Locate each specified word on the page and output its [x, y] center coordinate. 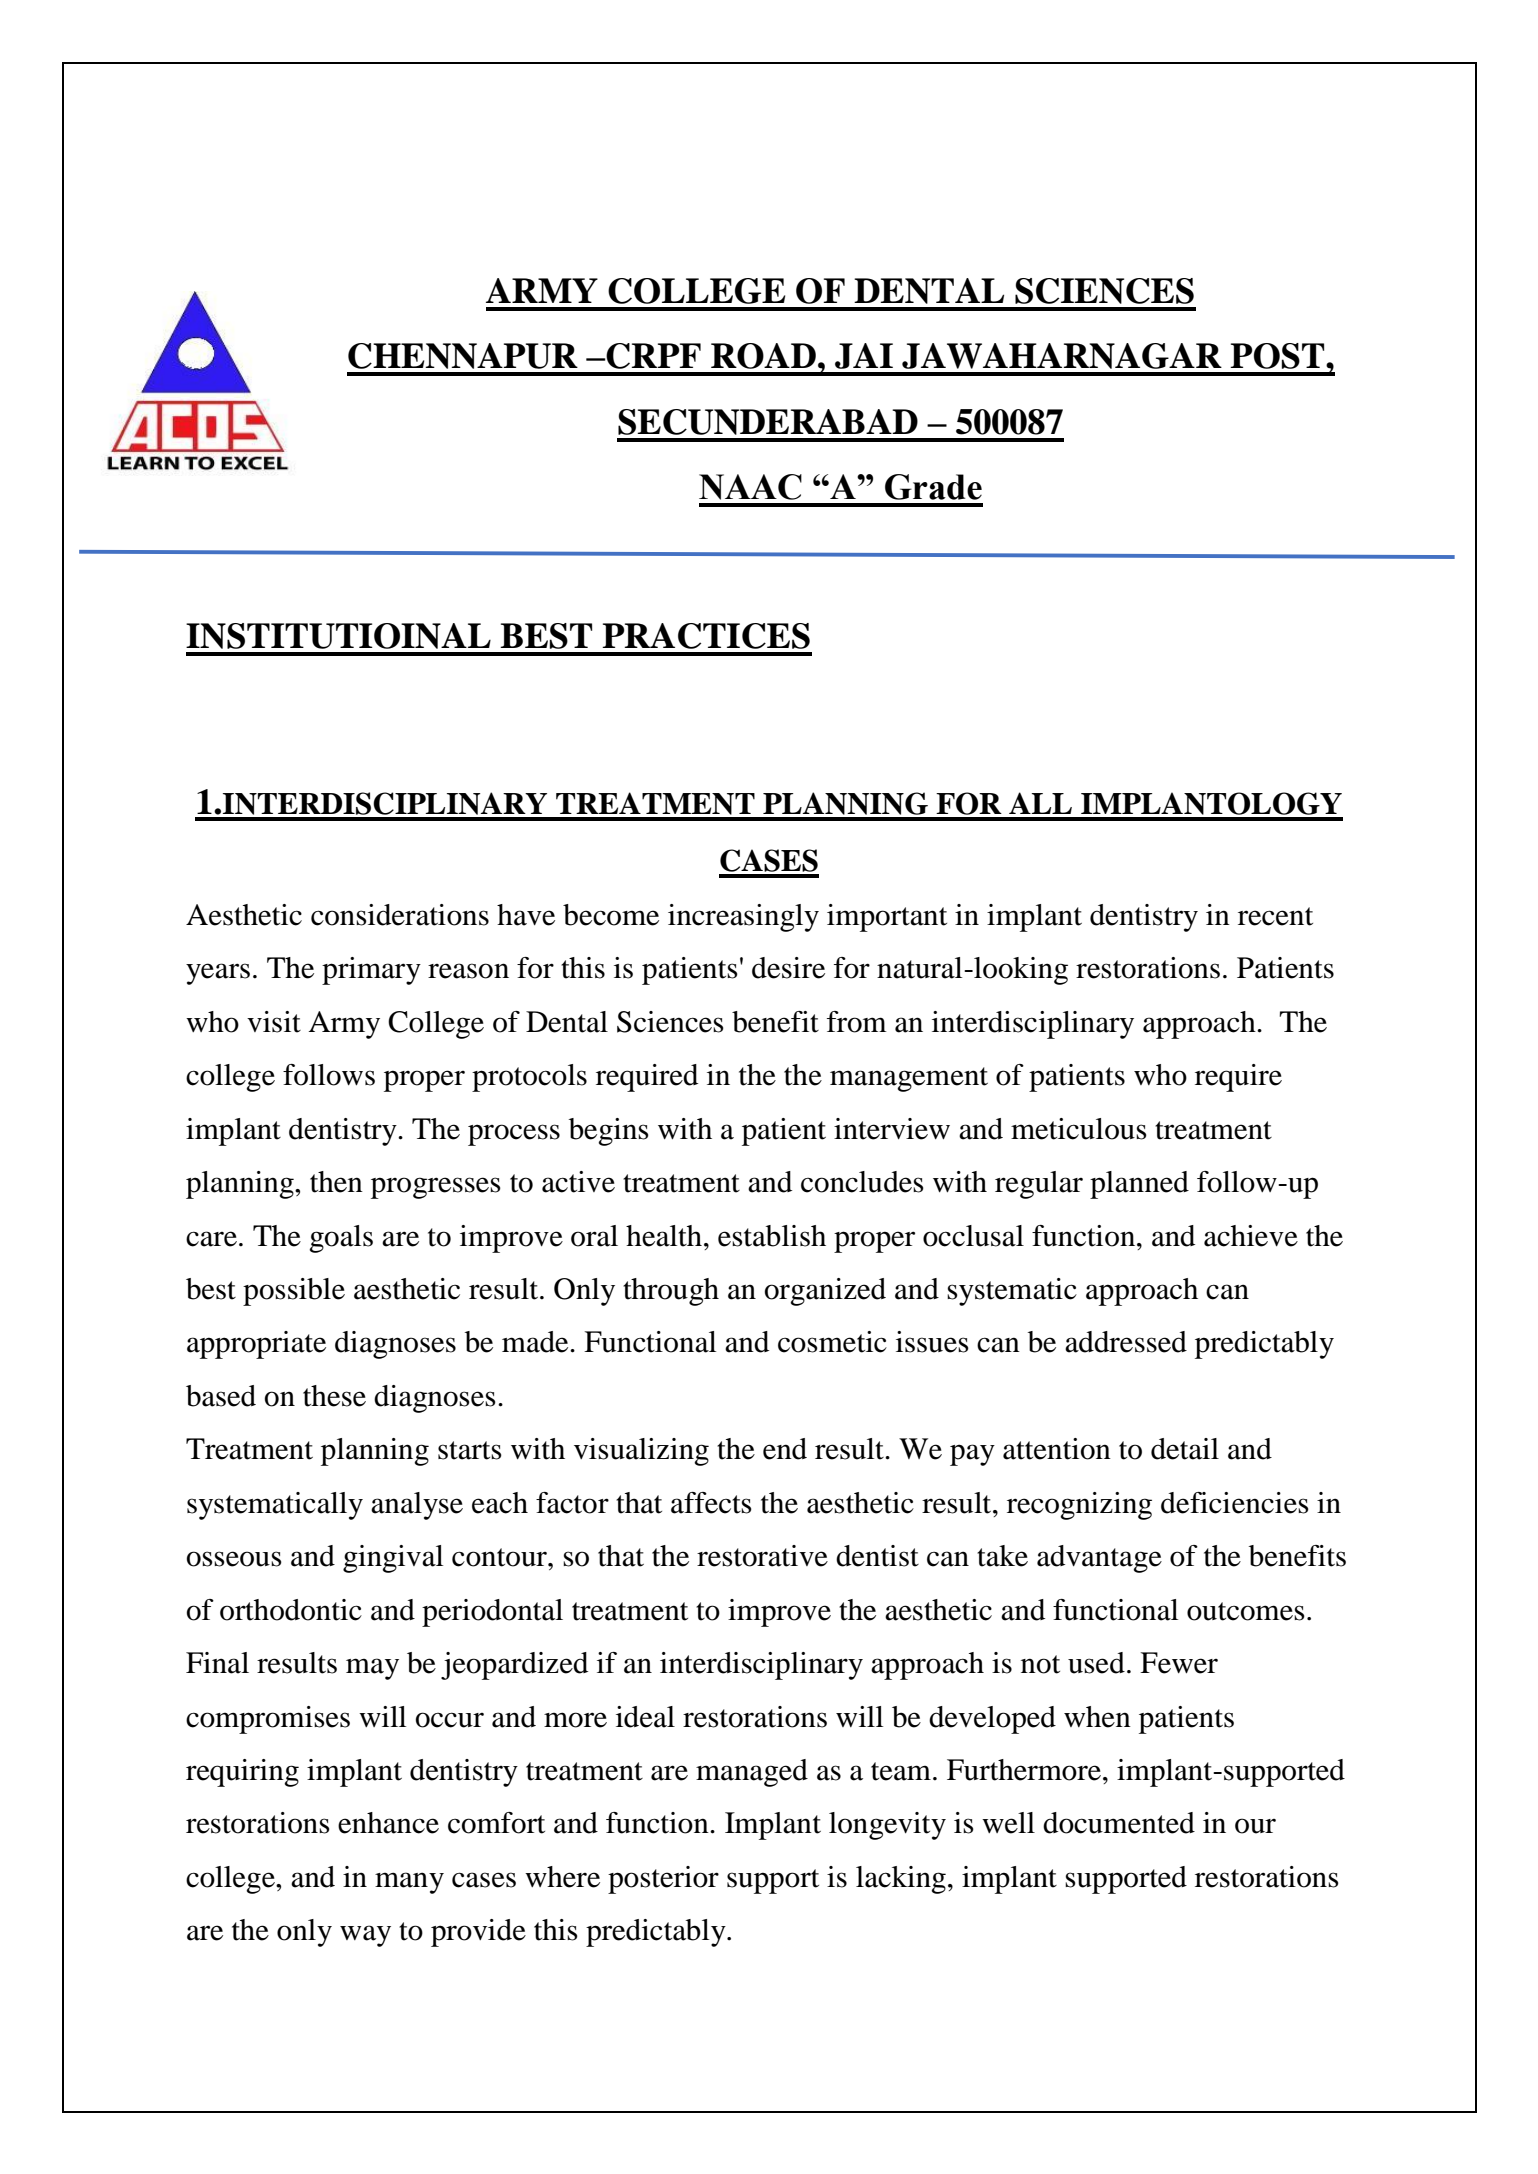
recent [1275, 916]
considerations [400, 915]
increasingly [743, 918]
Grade [933, 487]
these [334, 1396]
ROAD [763, 356]
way [365, 1936]
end [785, 1449]
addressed [1126, 1342]
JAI [864, 356]
